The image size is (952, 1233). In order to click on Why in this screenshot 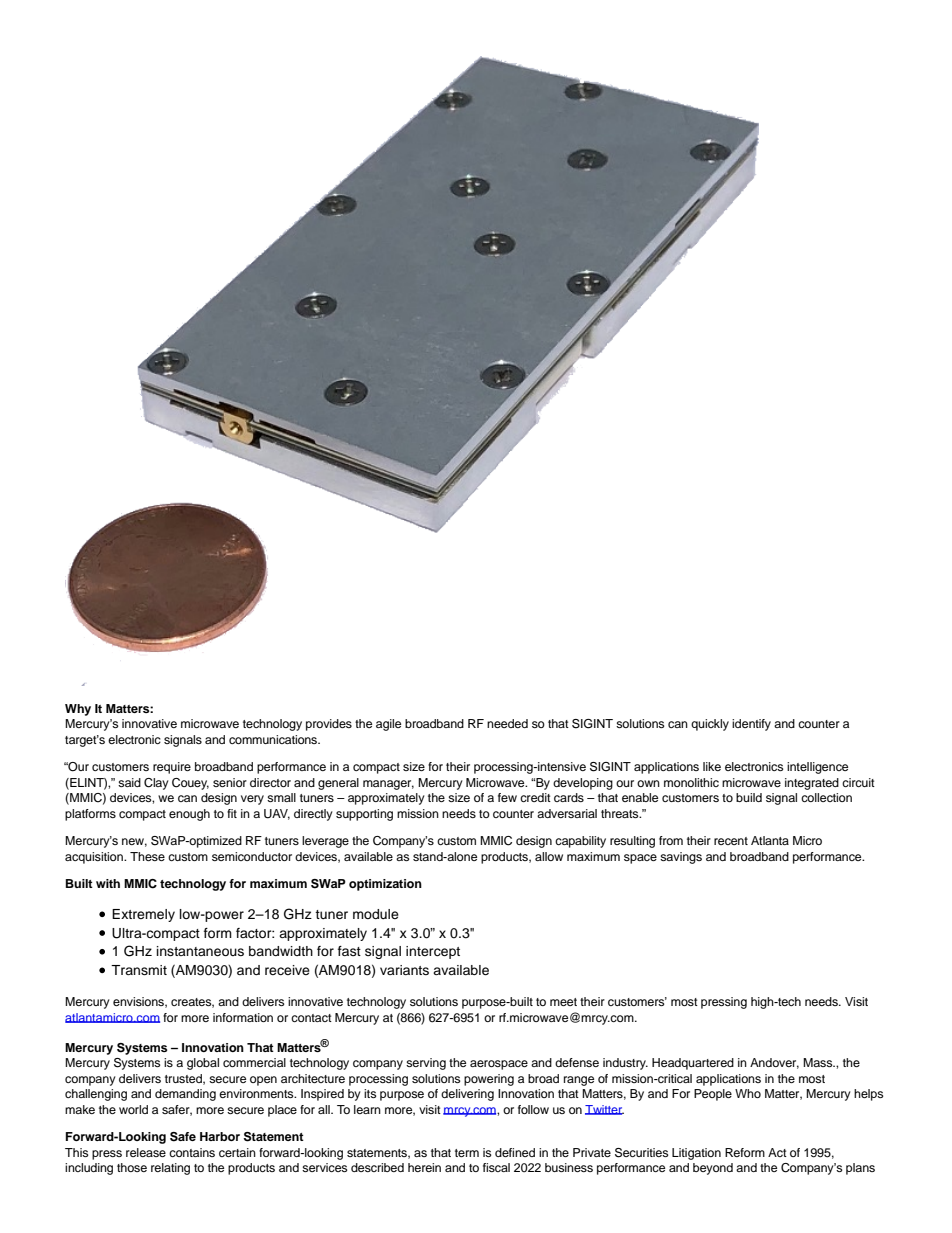, I will do `click(78, 710)`.
